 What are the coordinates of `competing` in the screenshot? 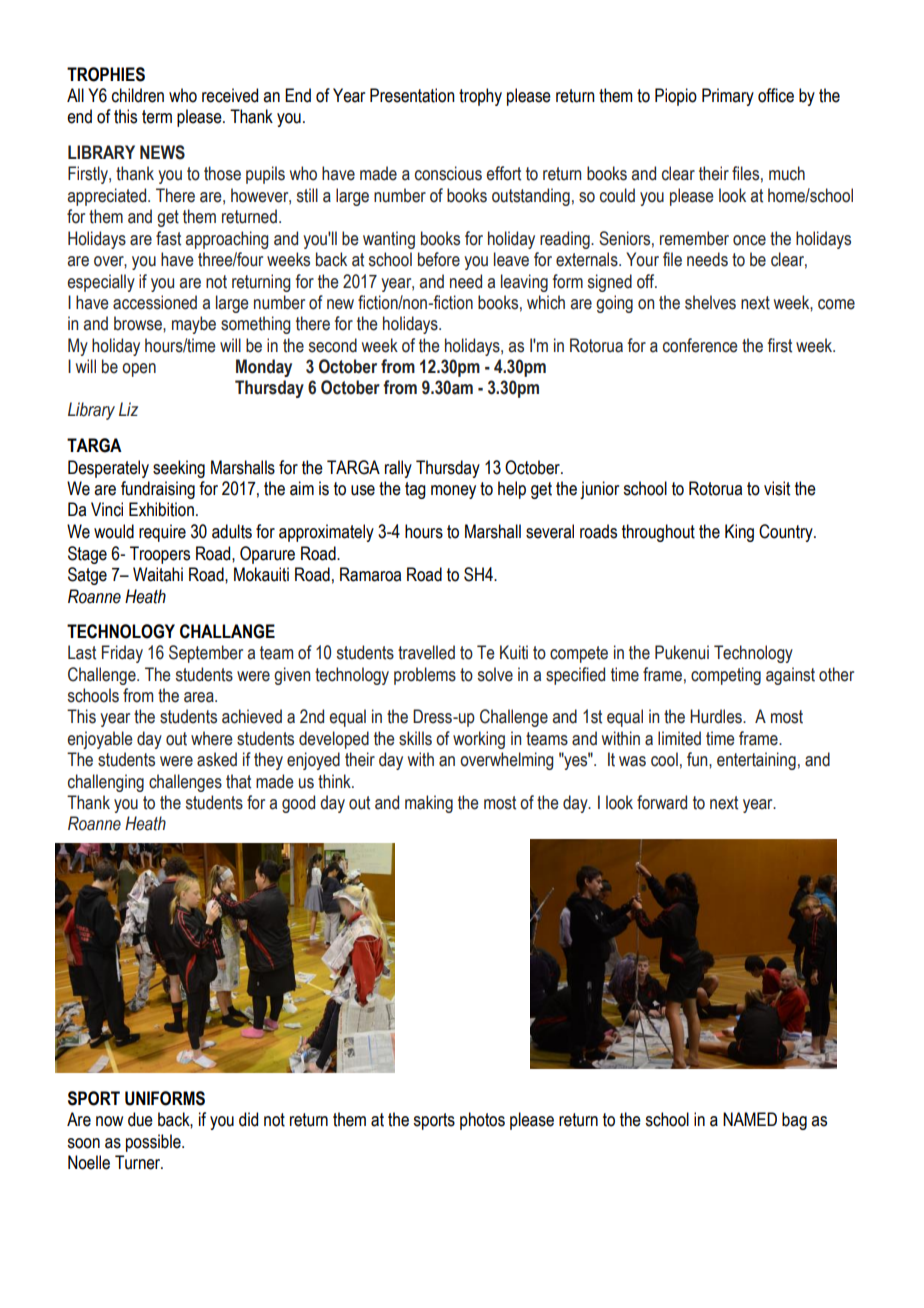 It's located at (726, 676).
